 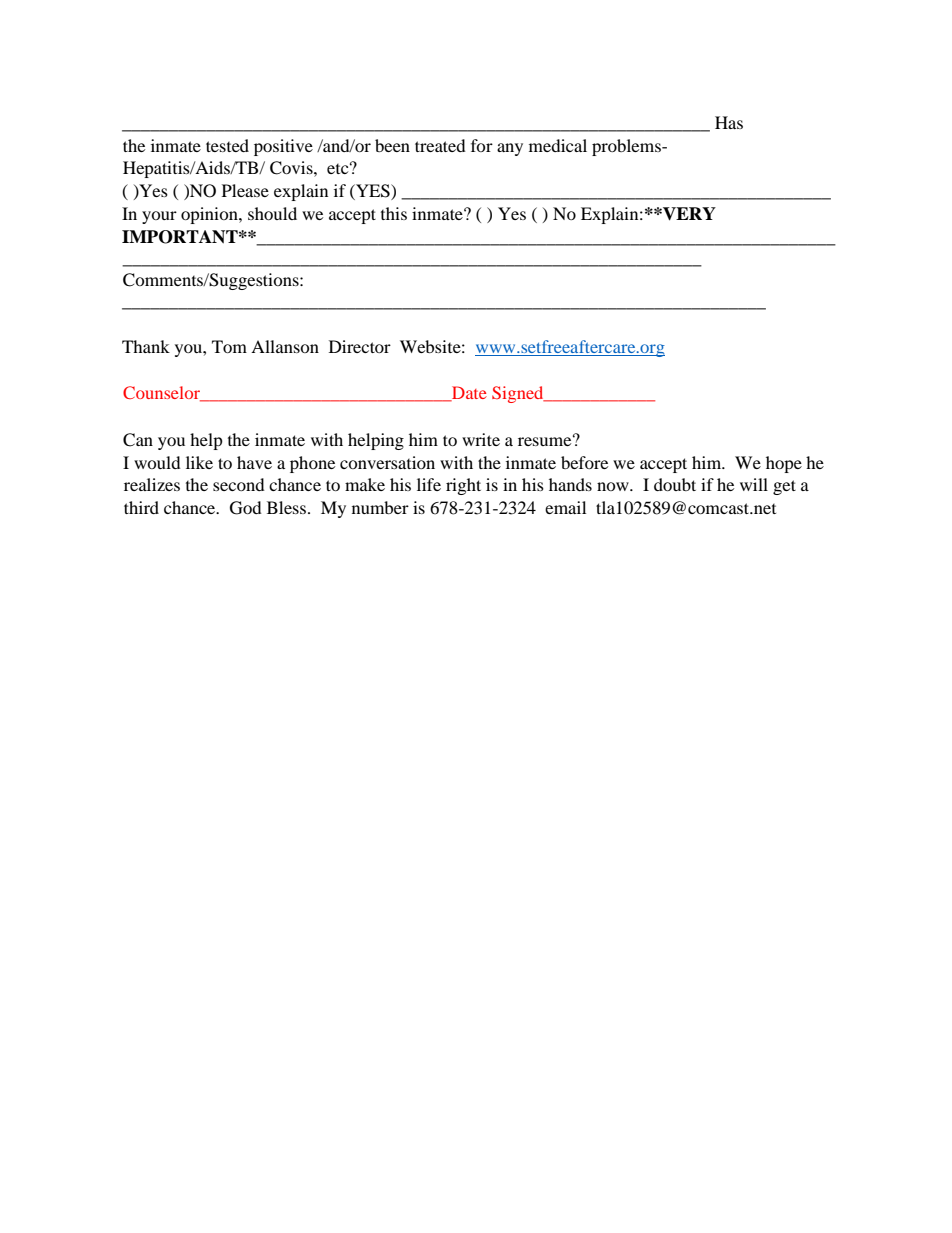 I want to click on this, so click(x=394, y=213).
